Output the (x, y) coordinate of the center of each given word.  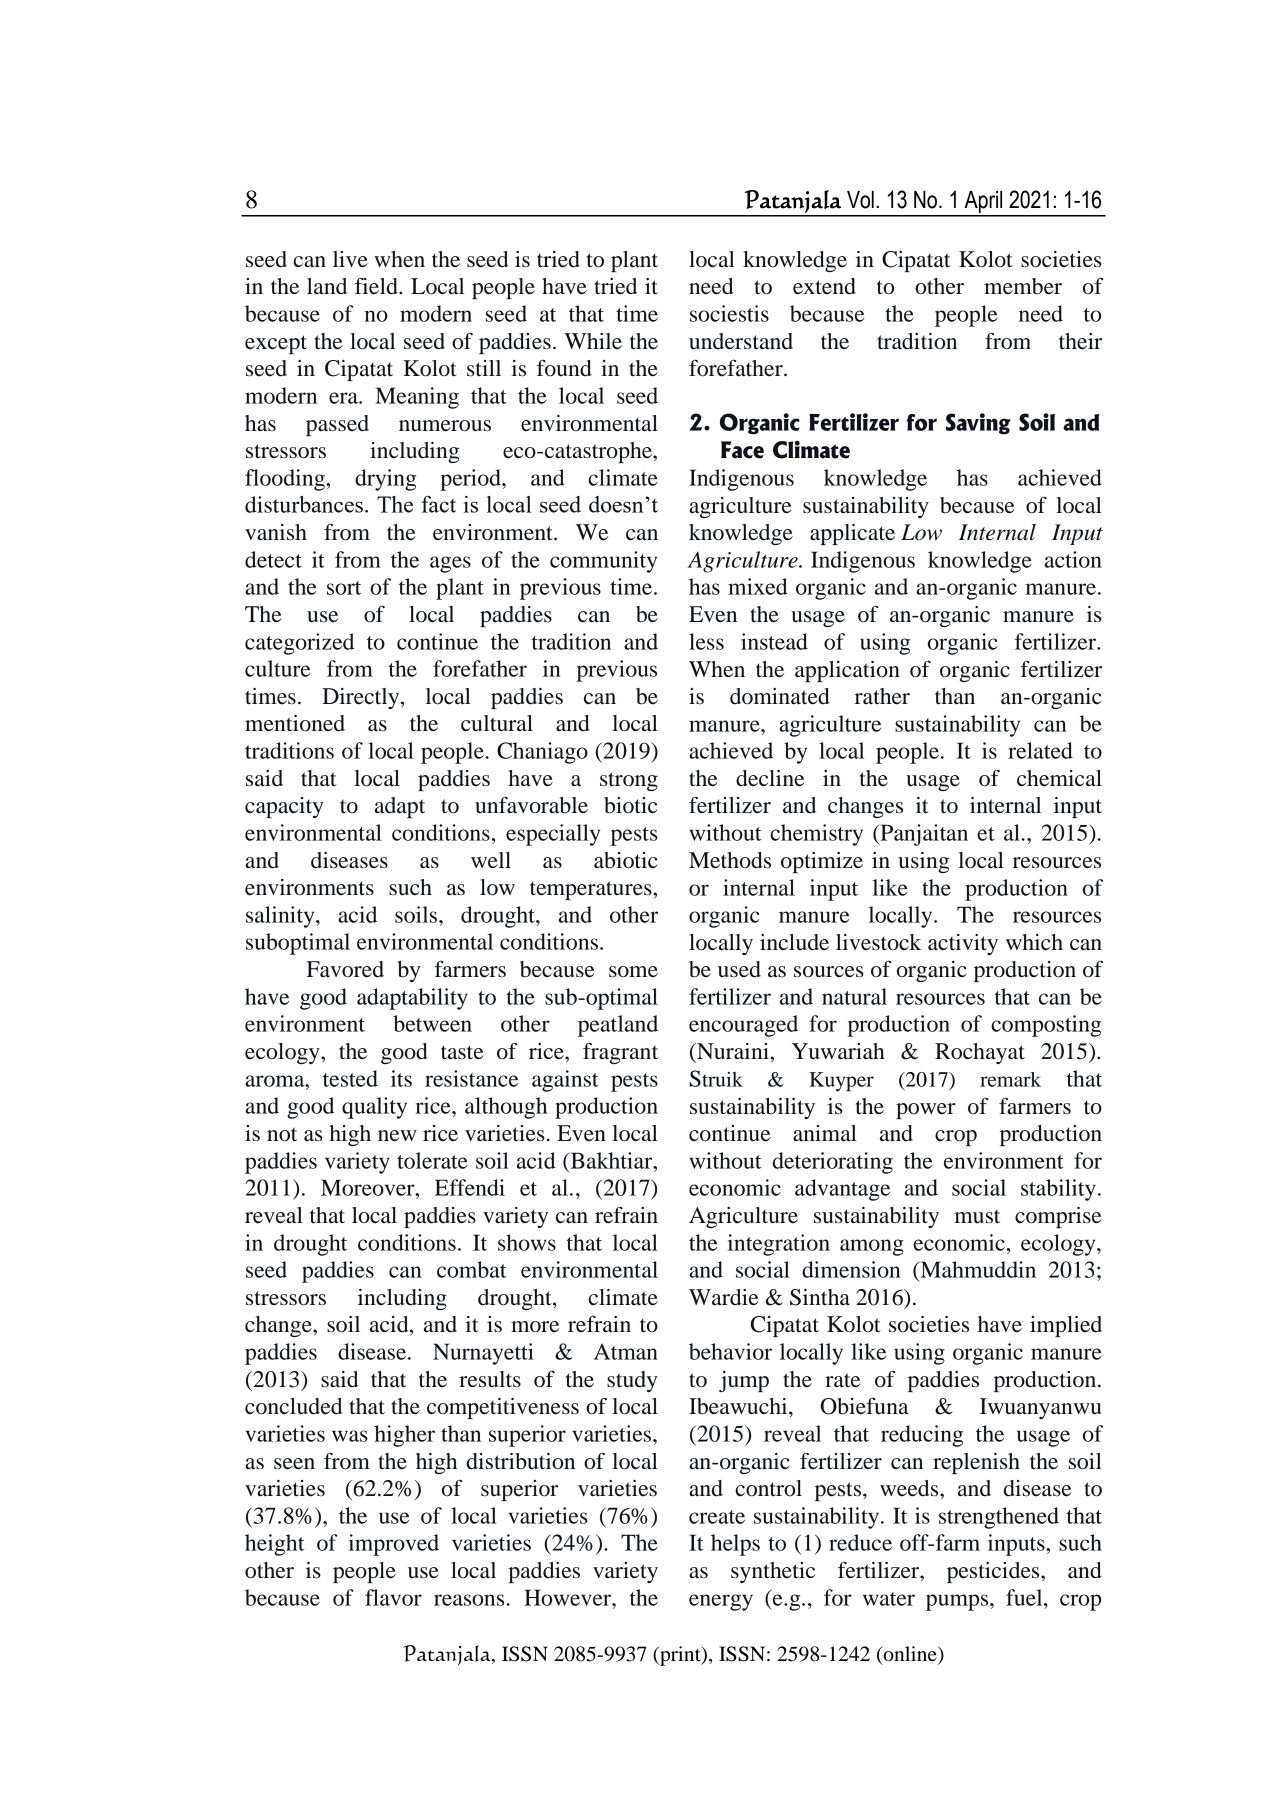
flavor (393, 1597)
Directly (362, 698)
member (1023, 286)
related (1040, 750)
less (706, 641)
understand (741, 341)
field (377, 286)
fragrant (620, 1053)
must (977, 1216)
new (397, 1136)
